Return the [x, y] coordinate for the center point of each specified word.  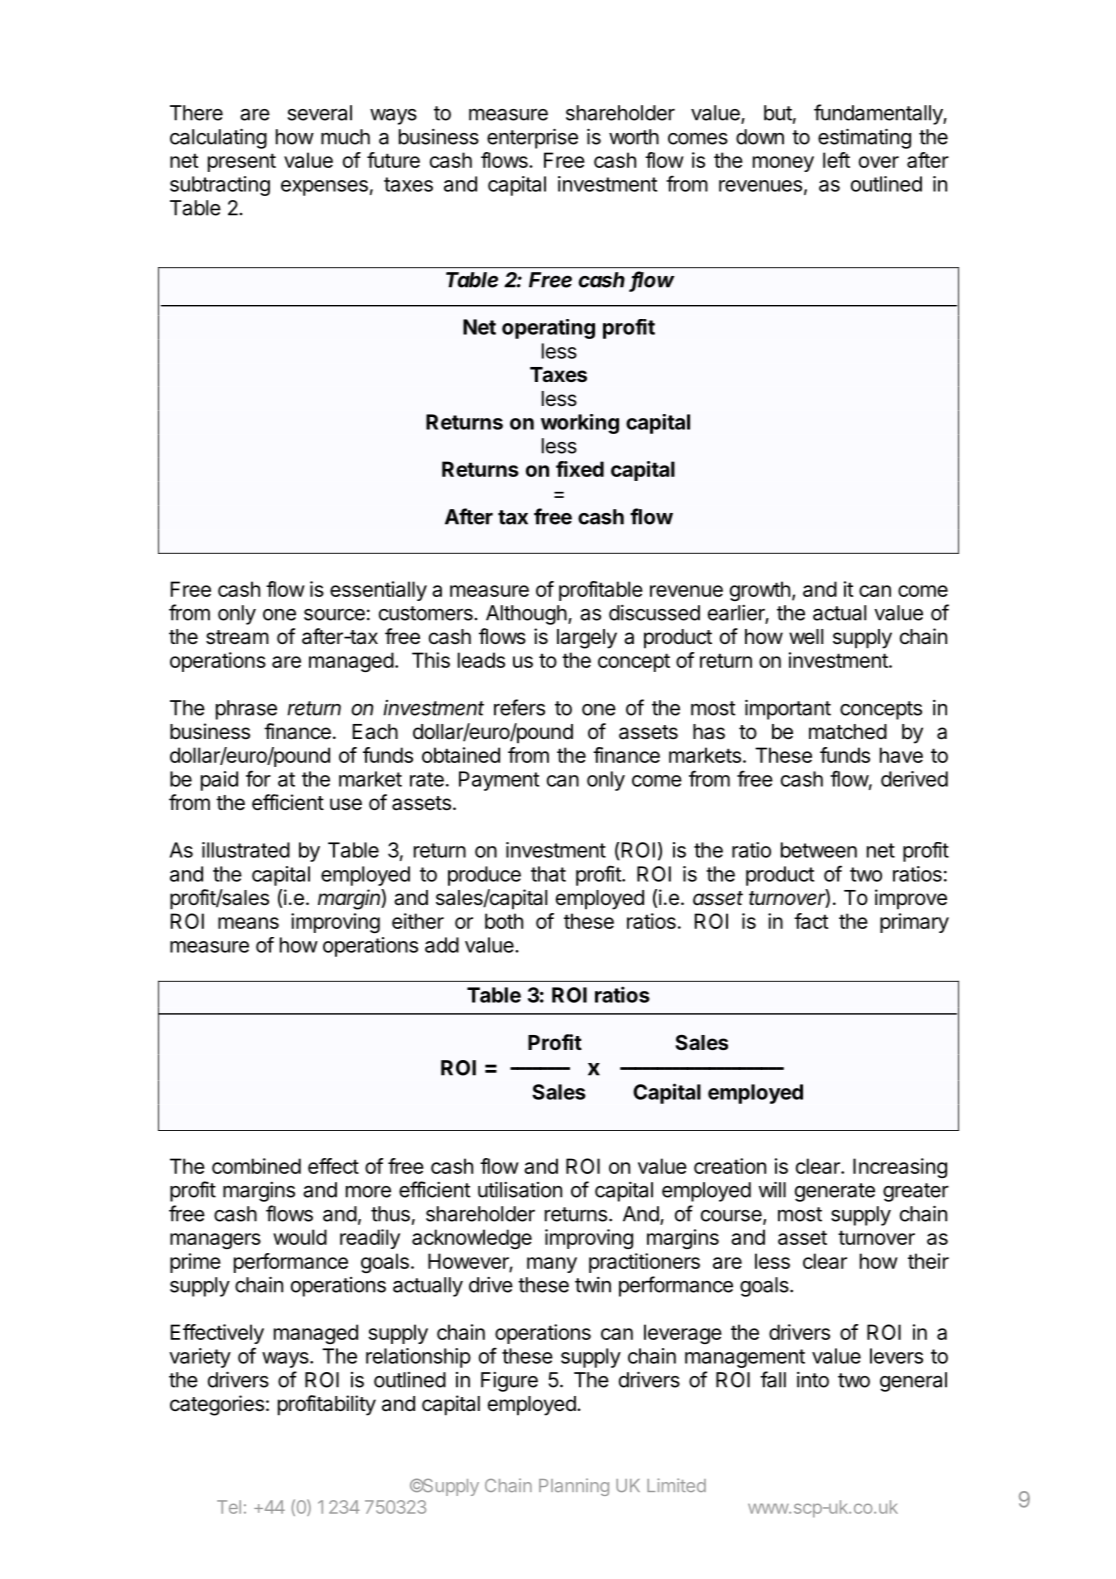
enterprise [532, 138]
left [836, 160]
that [548, 874]
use [346, 804]
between [819, 850]
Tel [229, 1507]
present [242, 162]
